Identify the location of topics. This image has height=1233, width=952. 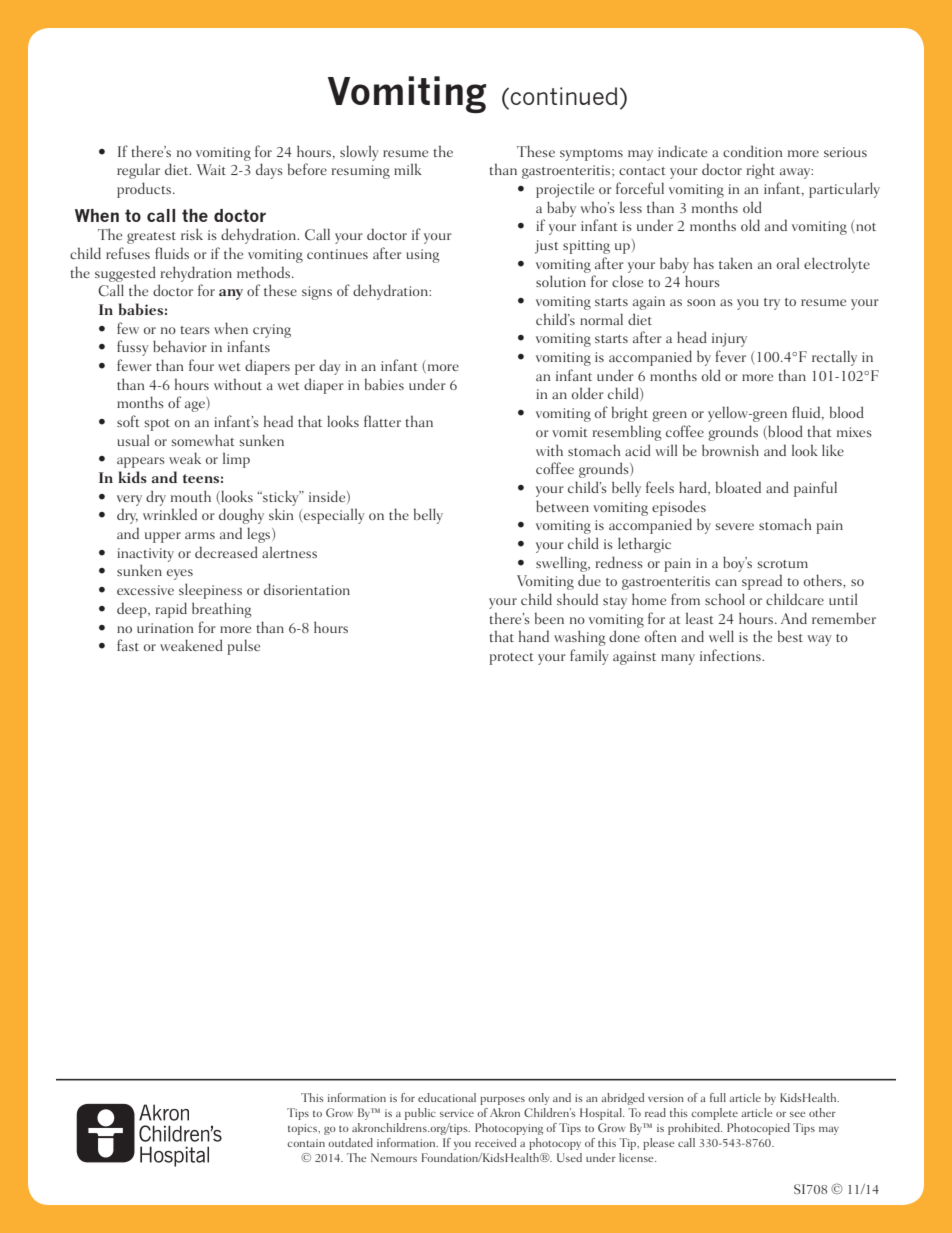
(304, 1129).
